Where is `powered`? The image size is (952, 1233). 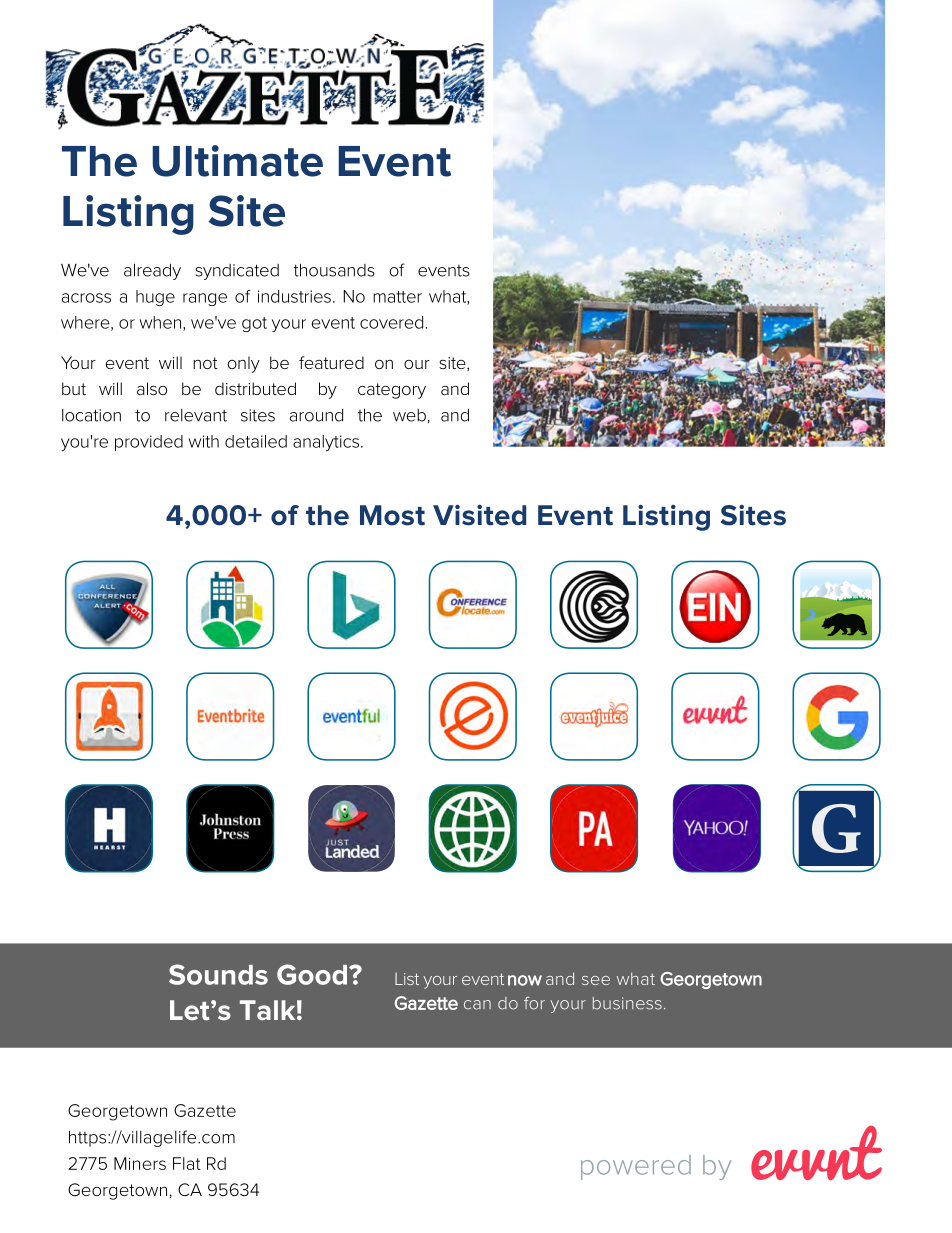 powered is located at coordinates (636, 1167).
